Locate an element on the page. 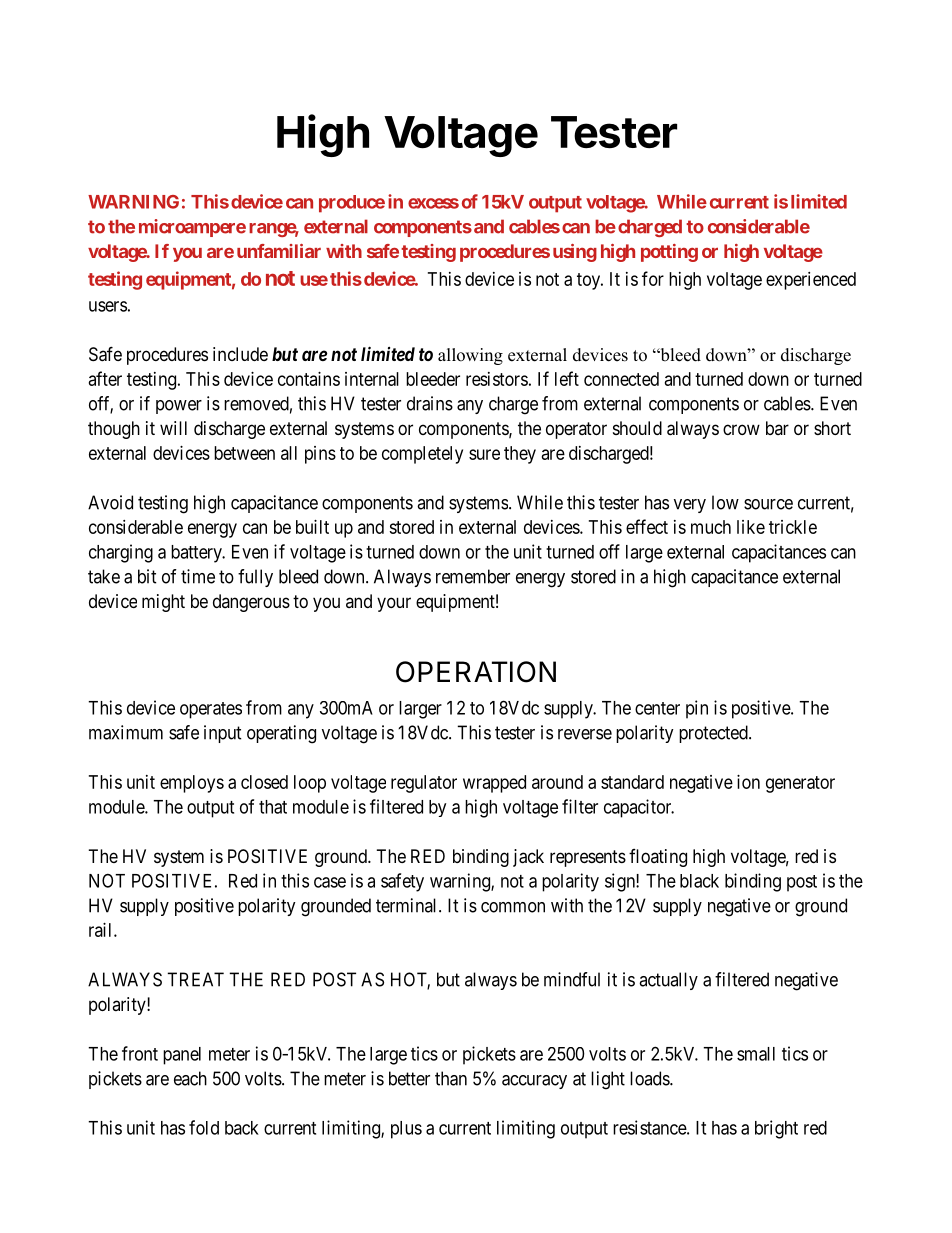 The image size is (952, 1233). than is located at coordinates (451, 1078).
